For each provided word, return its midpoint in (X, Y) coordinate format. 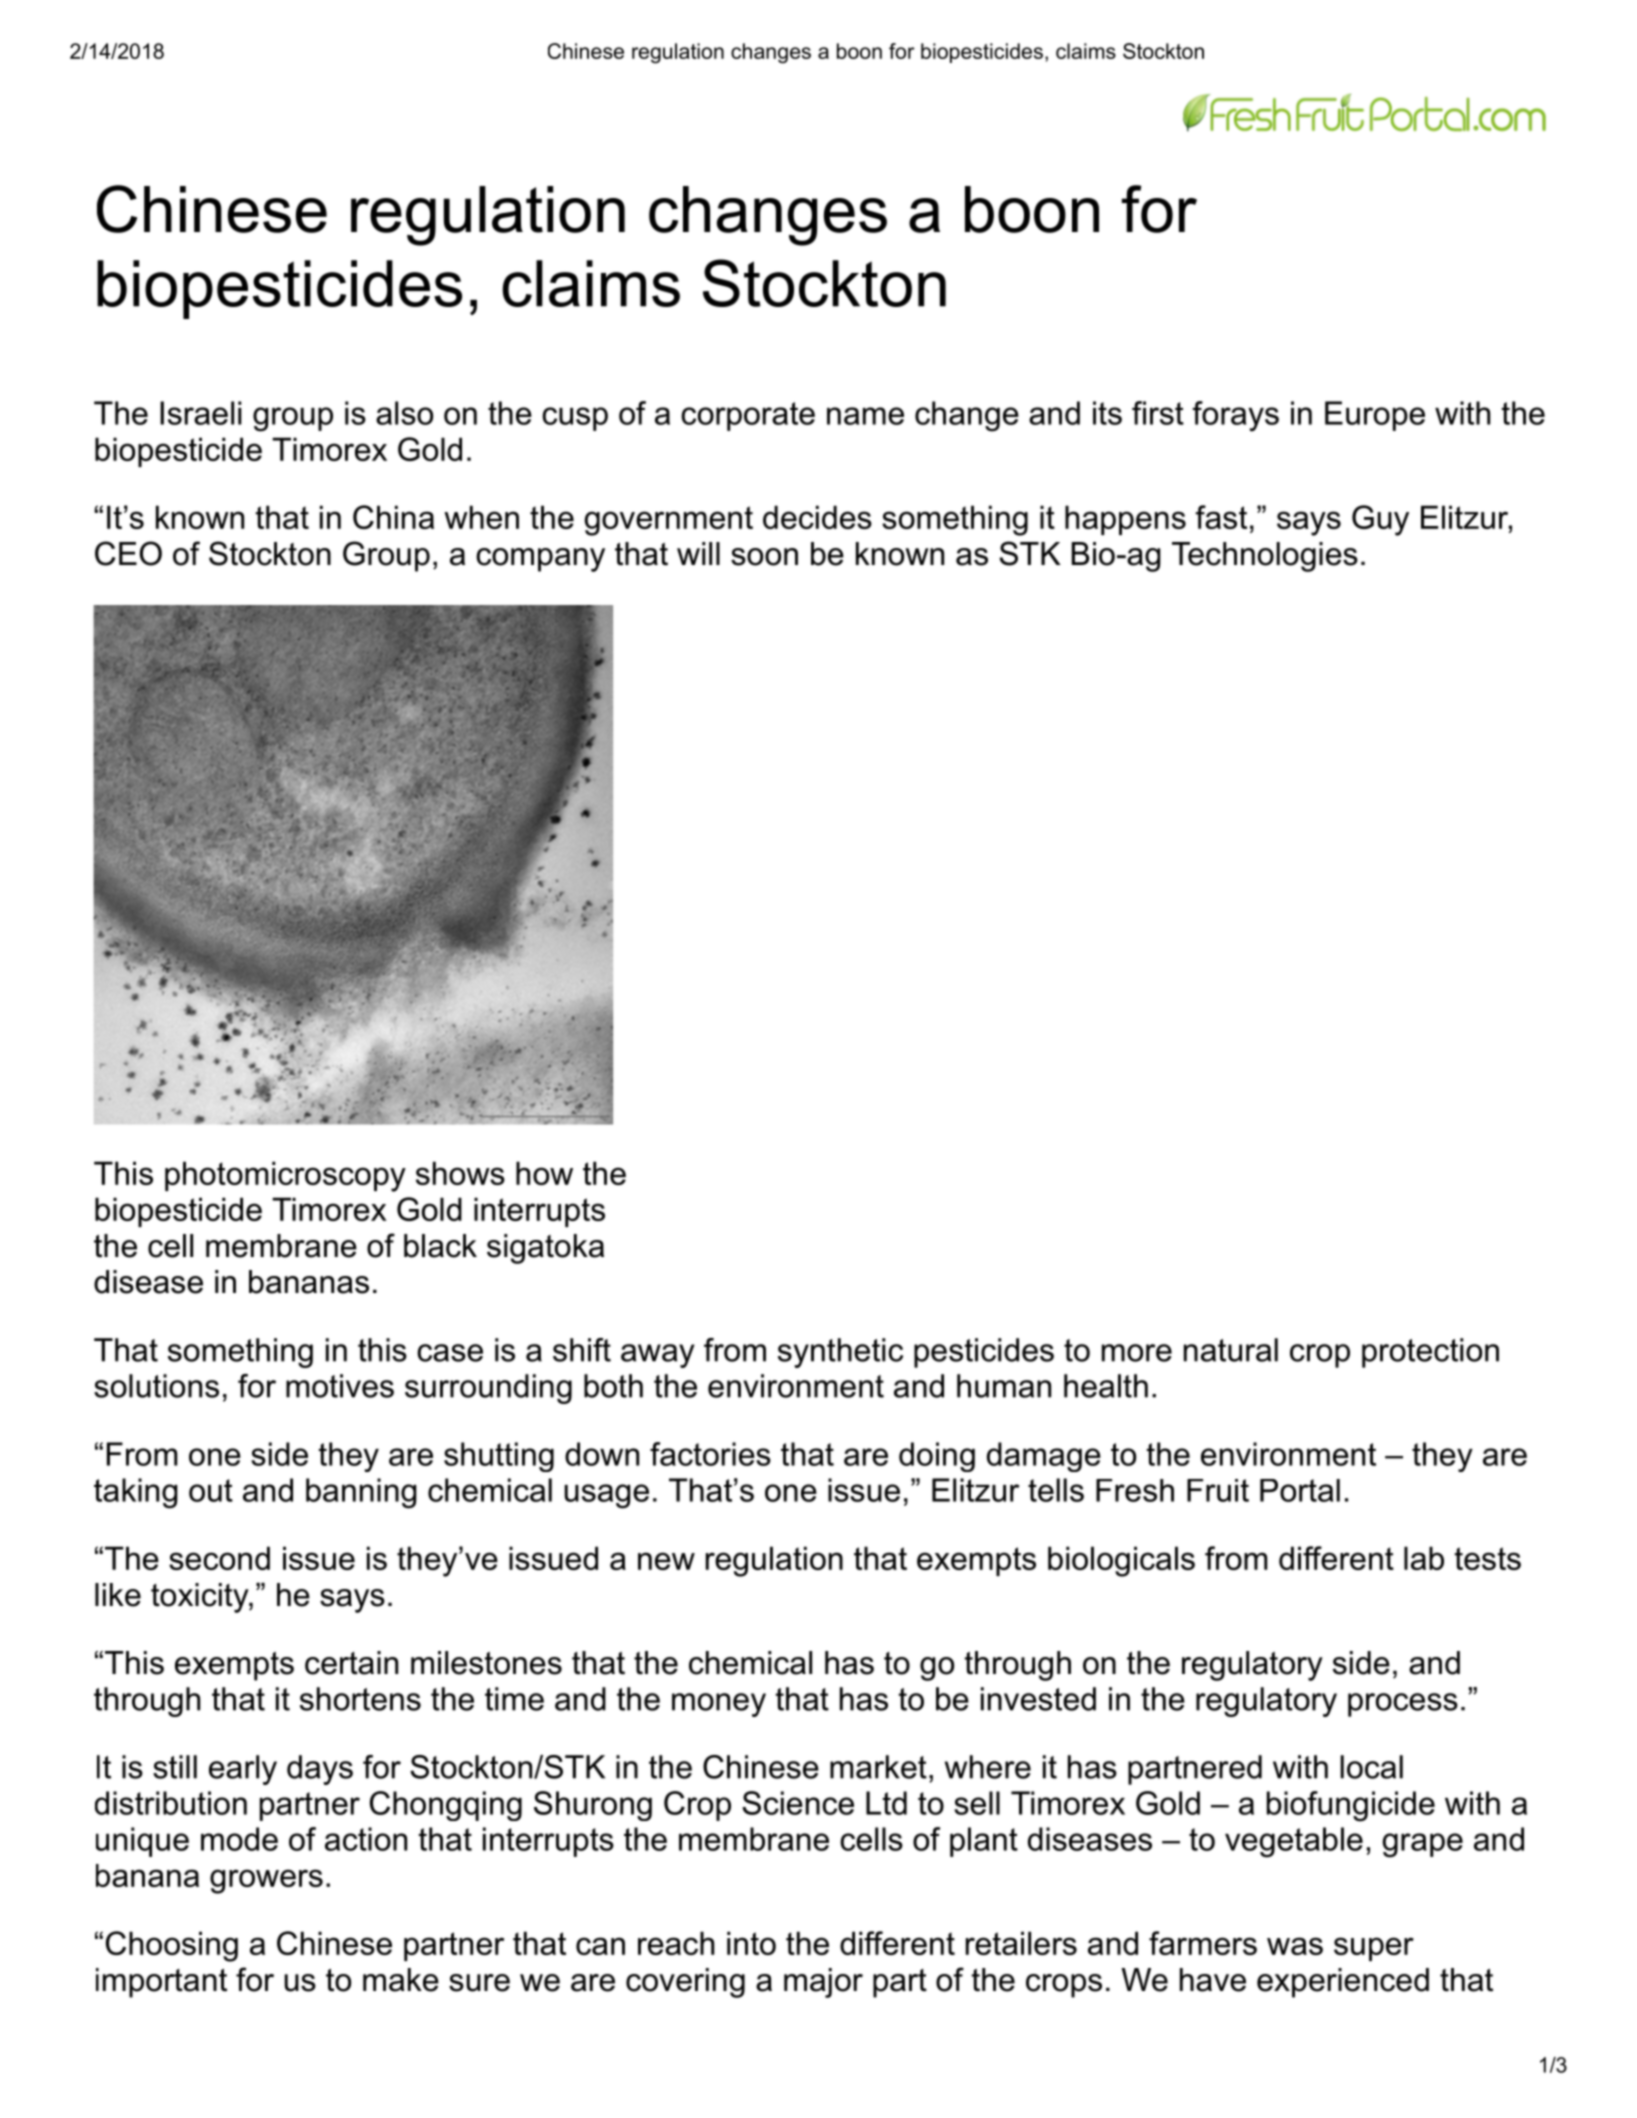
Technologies (1265, 557)
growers (266, 1881)
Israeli (201, 413)
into (751, 1943)
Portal (1300, 1490)
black (440, 1246)
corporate (748, 416)
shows (460, 1173)
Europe (1375, 416)
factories (710, 1454)
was (1295, 1946)
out (211, 1490)
